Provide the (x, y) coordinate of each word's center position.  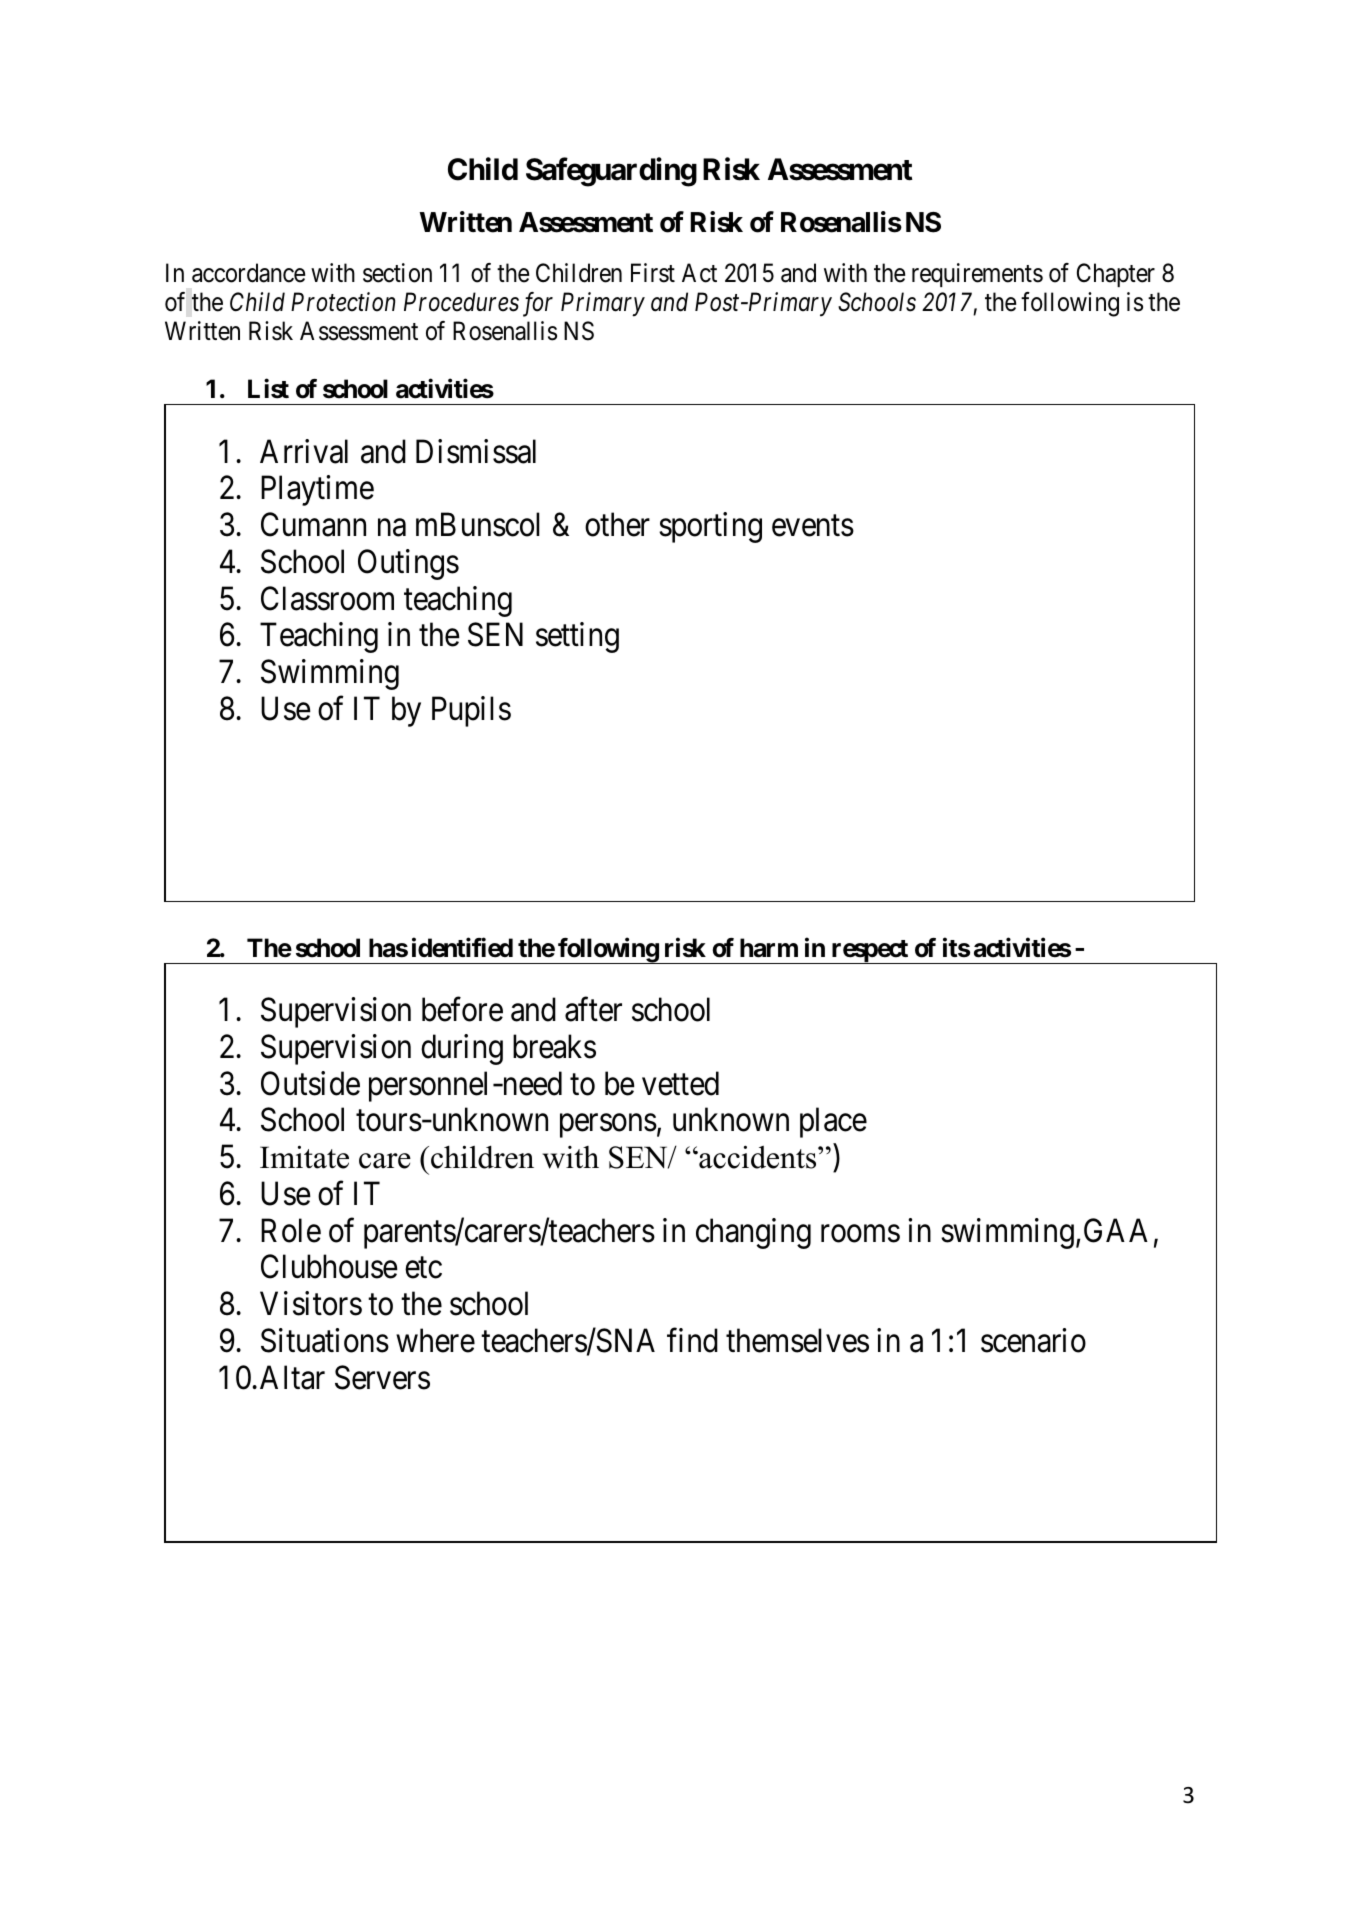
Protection (343, 302)
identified (462, 947)
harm (769, 948)
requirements (977, 275)
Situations (325, 1340)
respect (869, 952)
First (653, 273)
